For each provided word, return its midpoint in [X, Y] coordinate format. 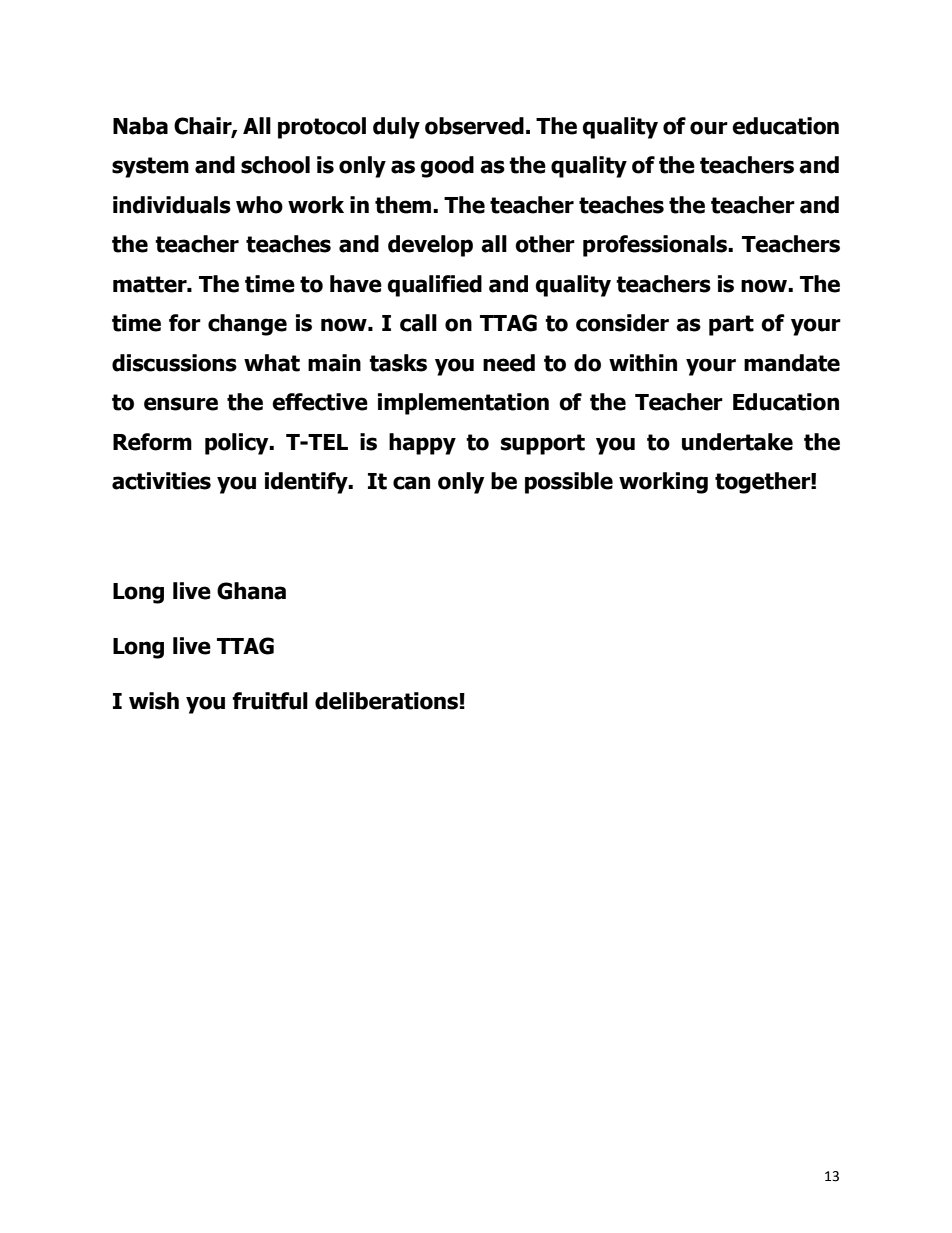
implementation [463, 404]
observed [474, 126]
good [447, 167]
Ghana [251, 591]
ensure [181, 404]
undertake [737, 442]
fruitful [270, 701]
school [275, 165]
